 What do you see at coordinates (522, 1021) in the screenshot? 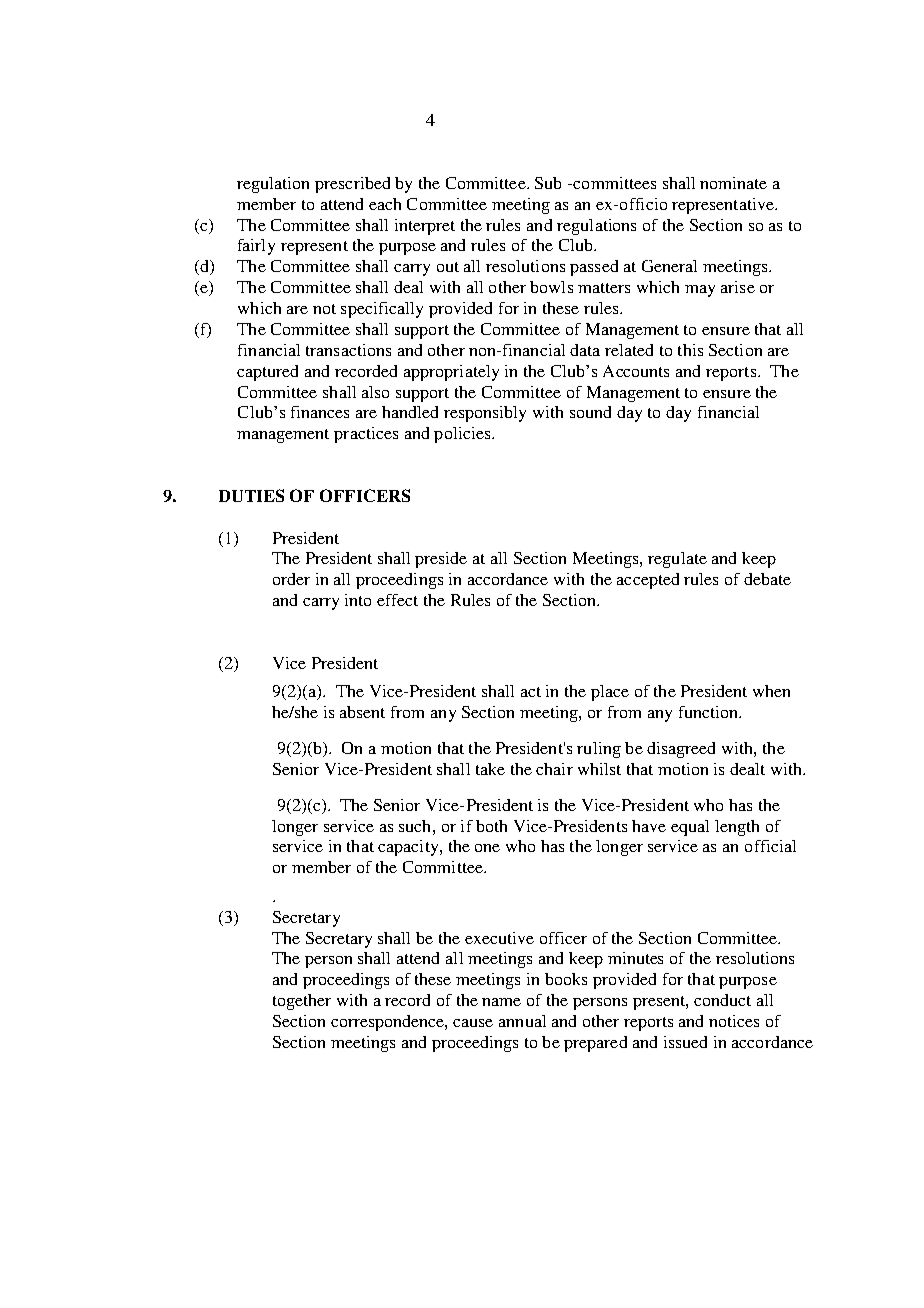
I see `annual` at bounding box center [522, 1021].
